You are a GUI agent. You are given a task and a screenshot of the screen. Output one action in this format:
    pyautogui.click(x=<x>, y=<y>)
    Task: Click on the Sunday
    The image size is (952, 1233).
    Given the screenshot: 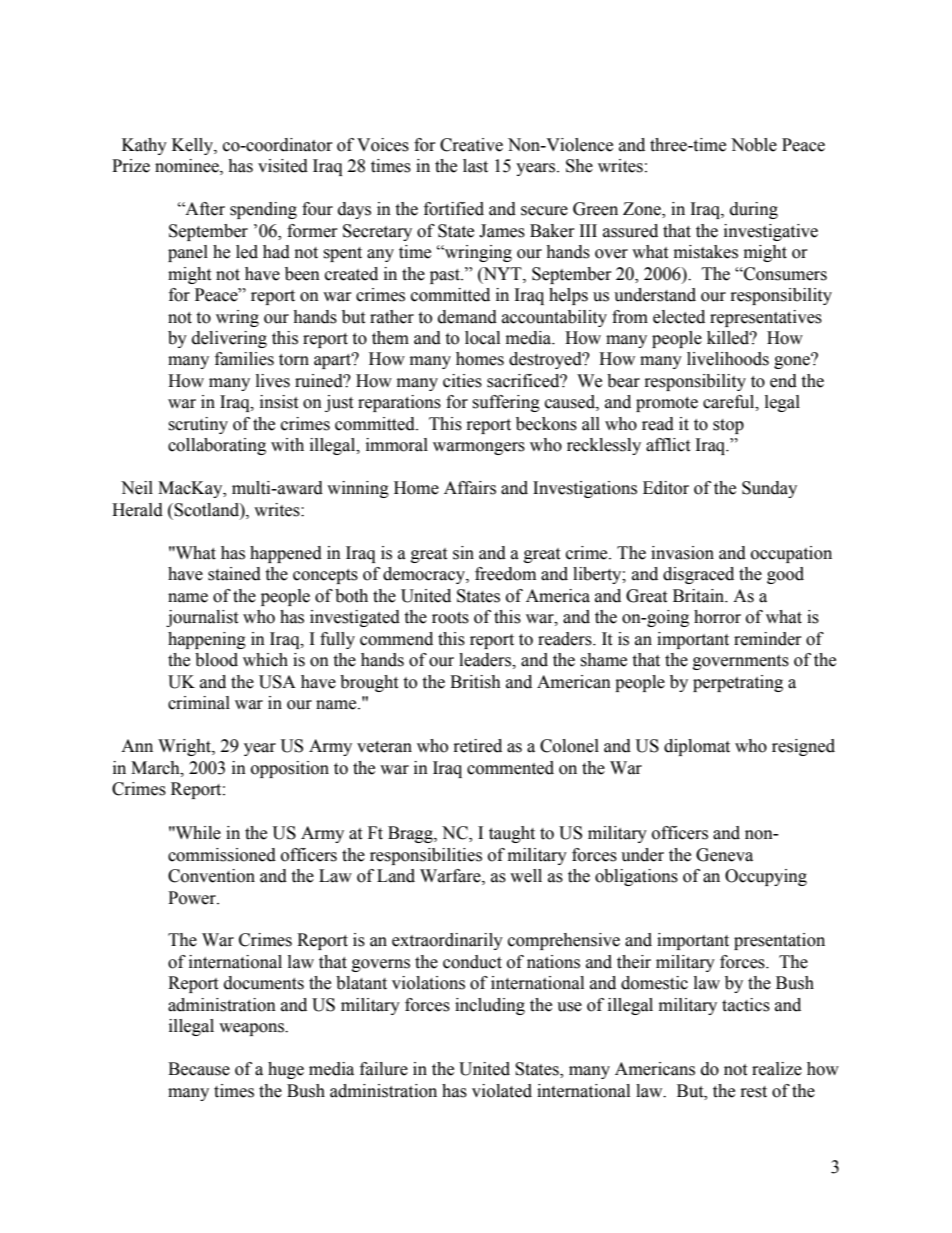 What is the action you would take?
    pyautogui.click(x=769, y=489)
